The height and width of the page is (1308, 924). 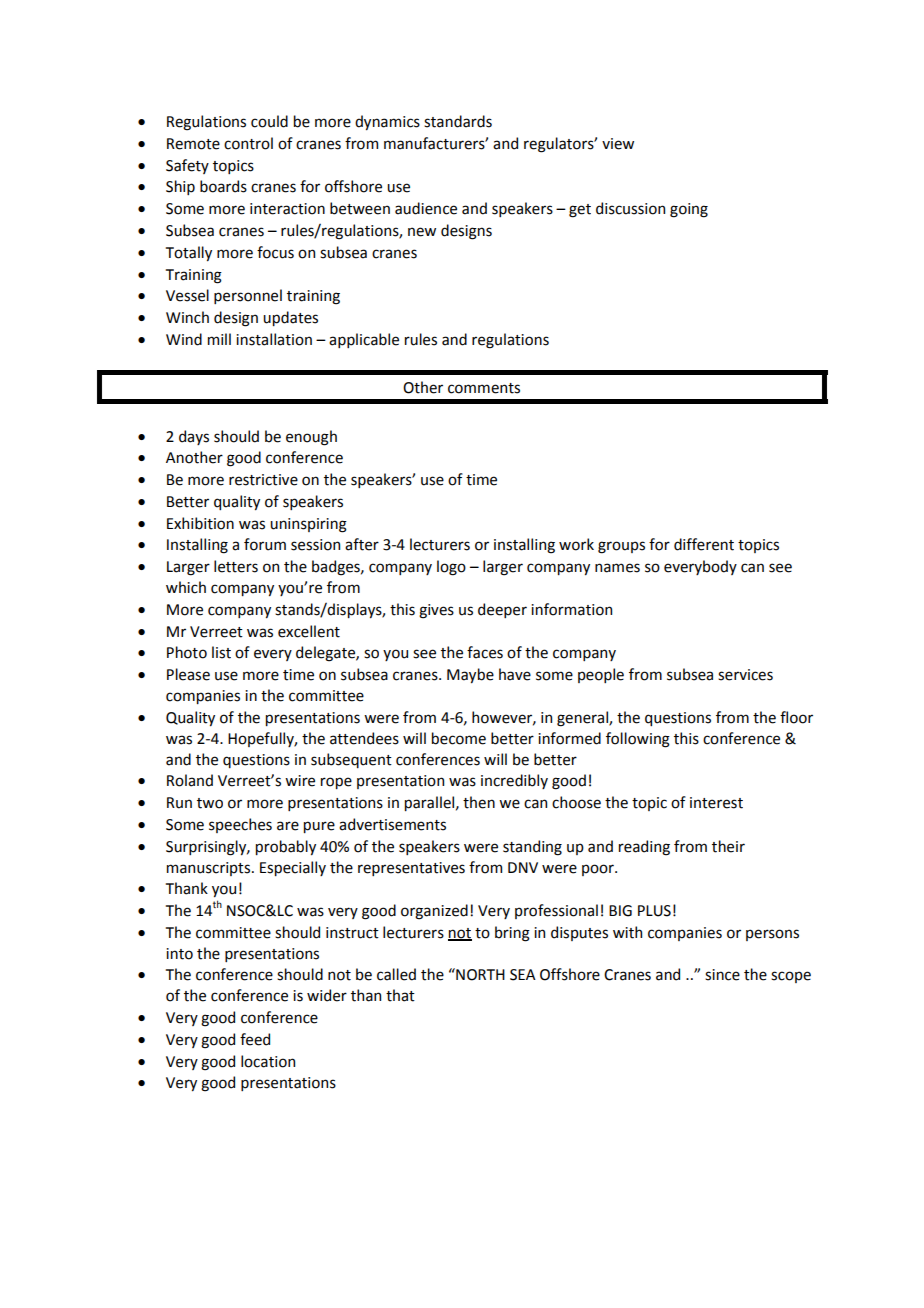 What do you see at coordinates (236, 566) in the page?
I see `letters` at bounding box center [236, 566].
